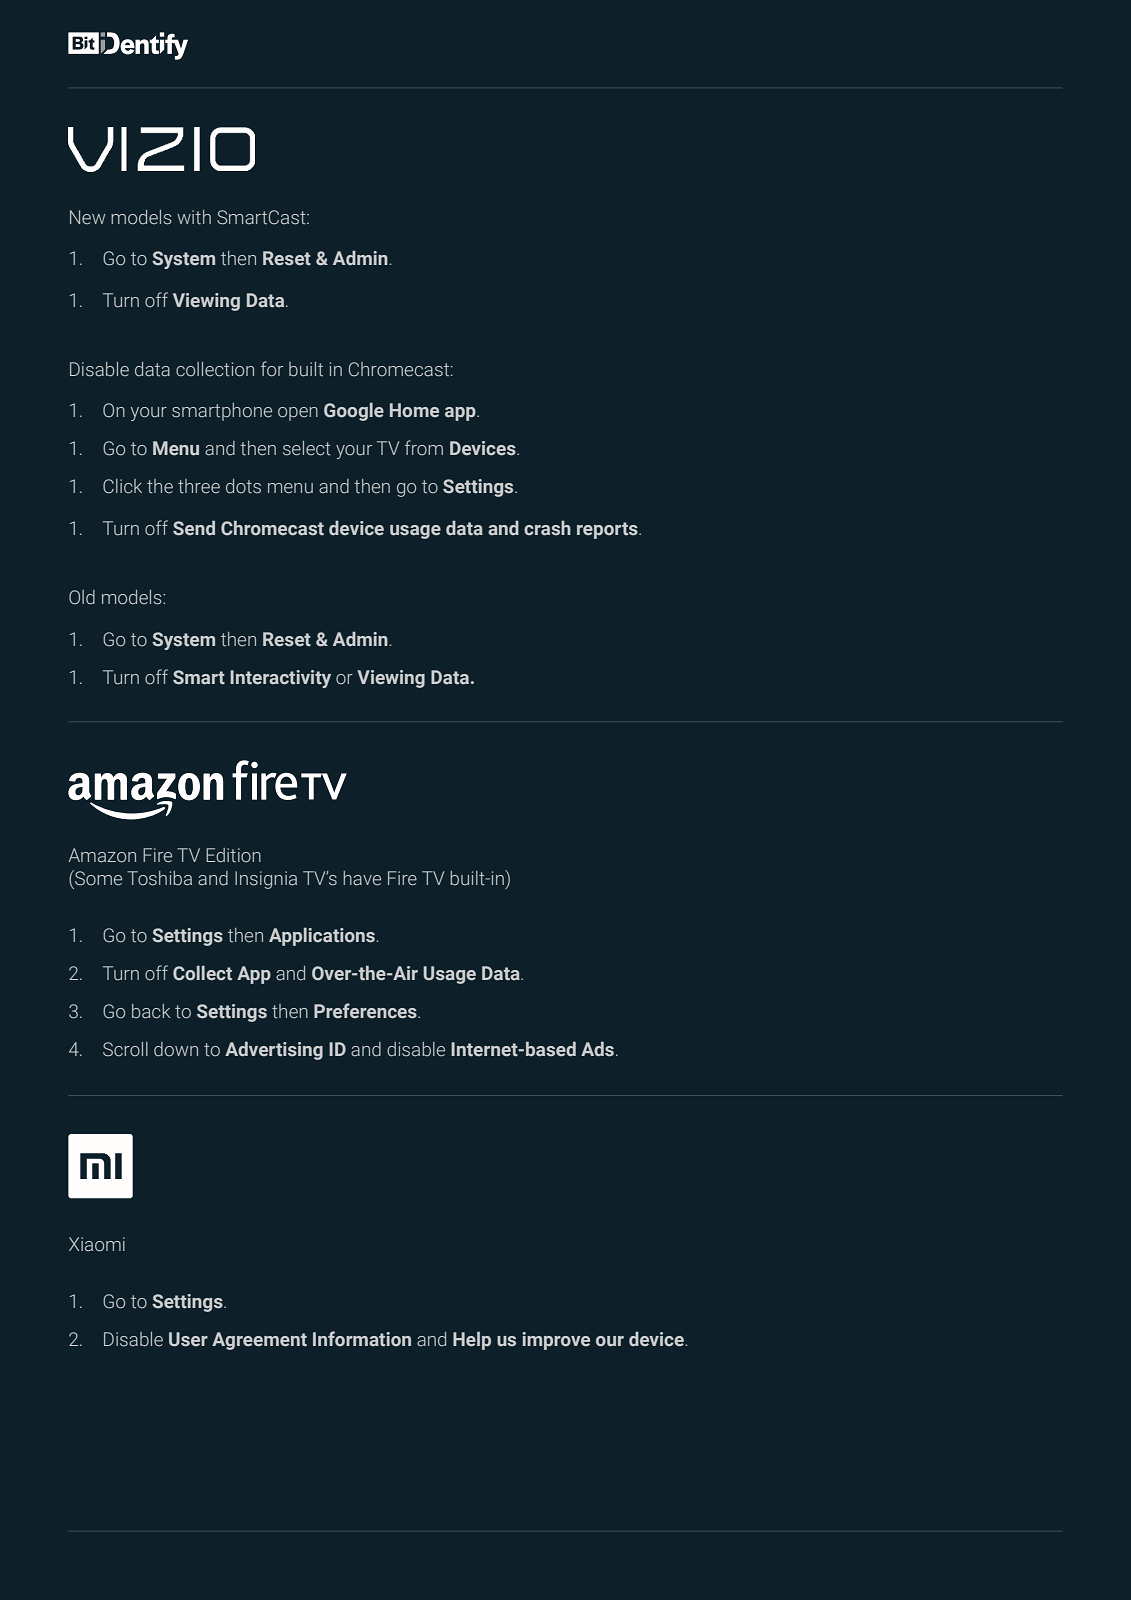  Describe the element at coordinates (414, 410) in the page. I see `Home` at that location.
